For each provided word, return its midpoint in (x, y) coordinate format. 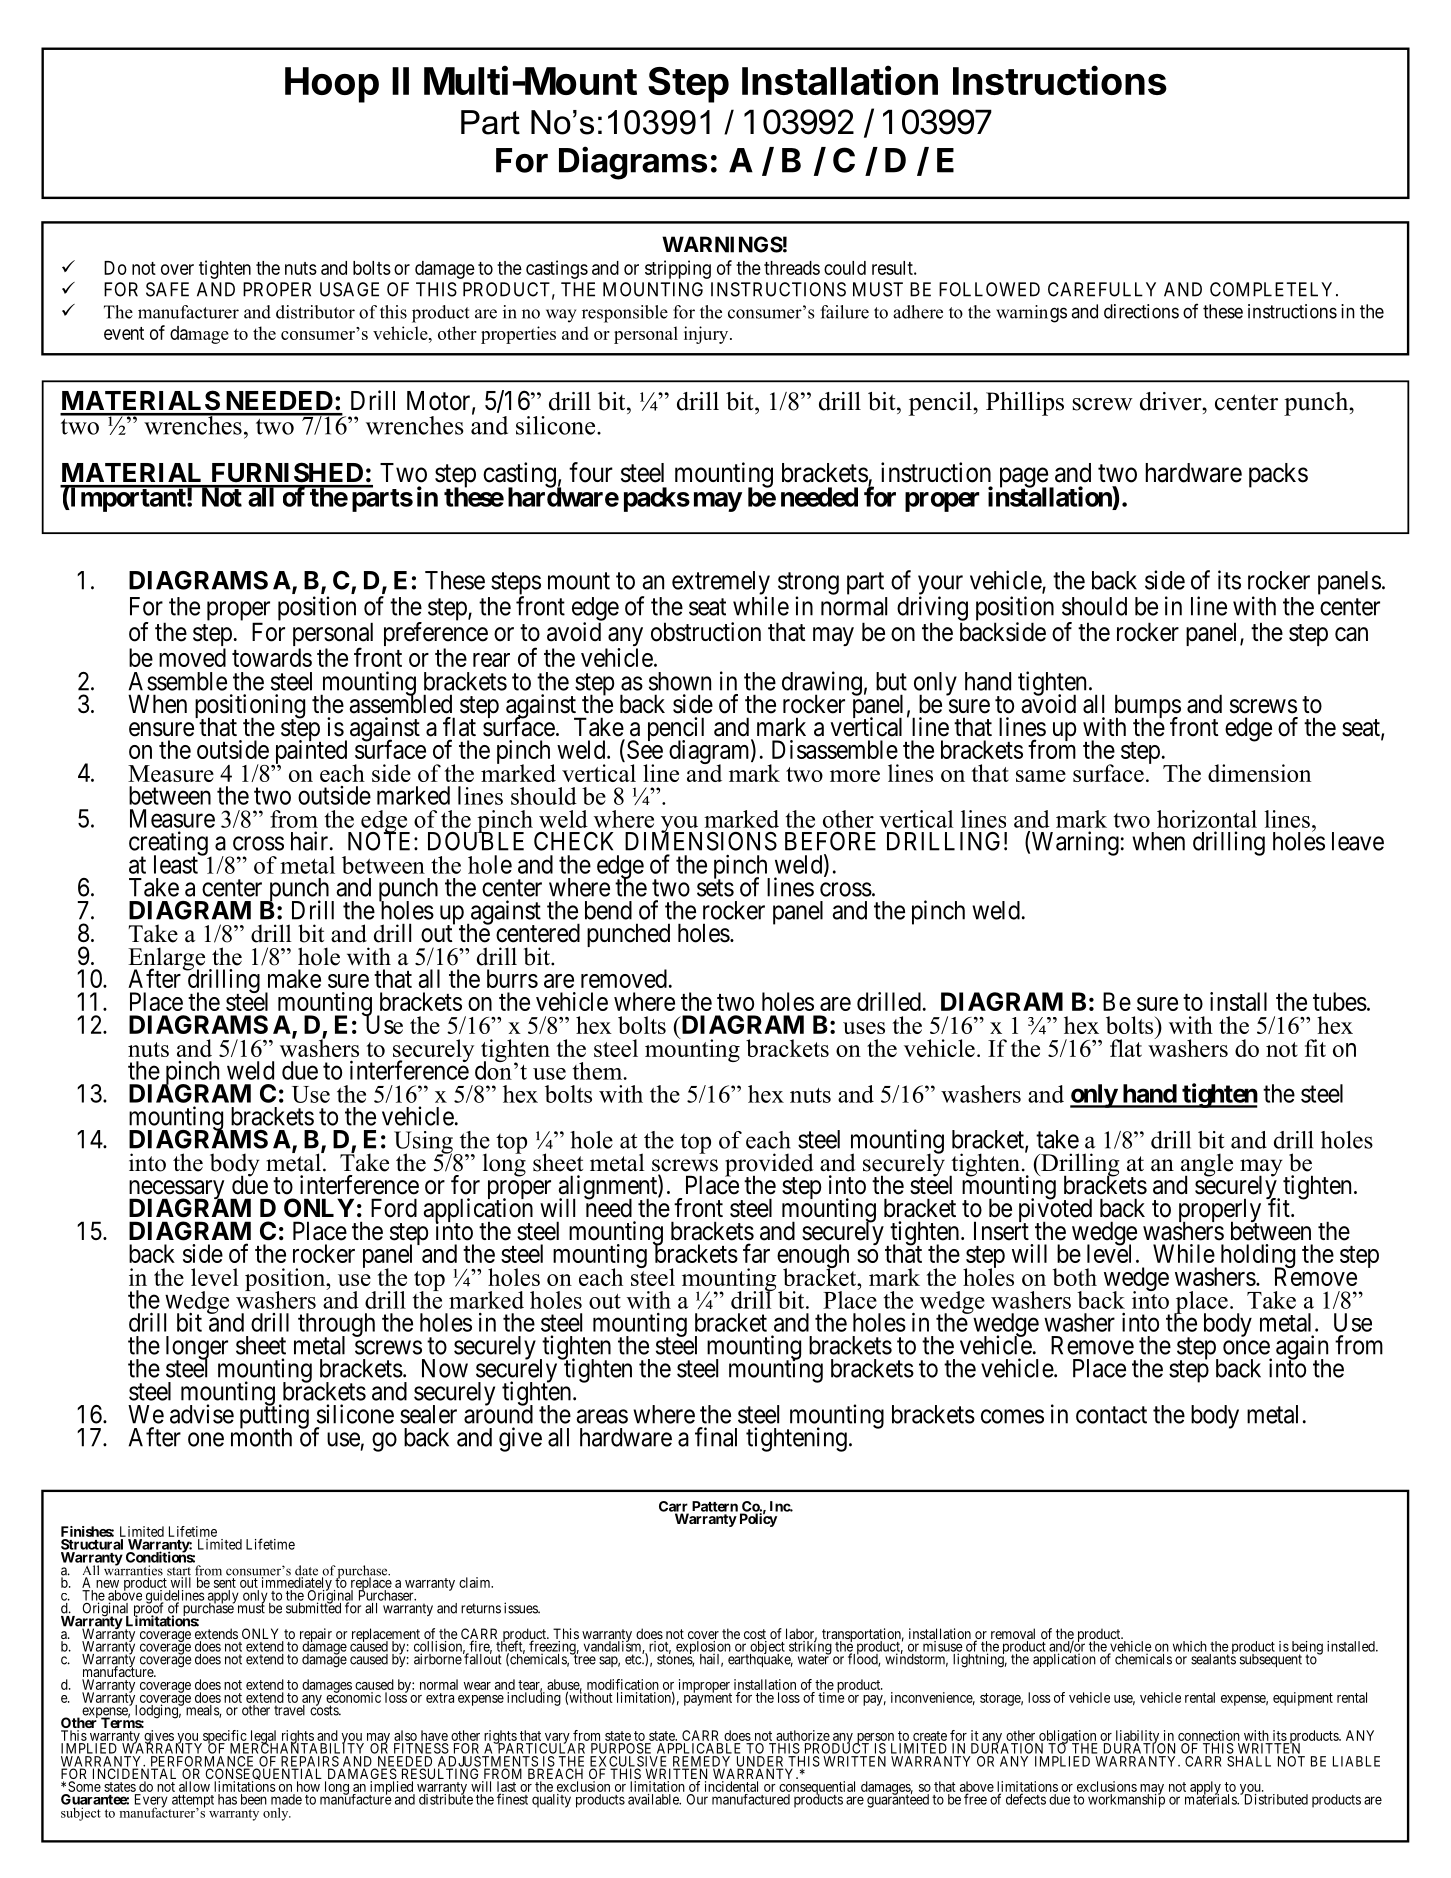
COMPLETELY (1273, 289)
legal (263, 1738)
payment (708, 1699)
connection (1209, 1735)
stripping (678, 269)
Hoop (332, 85)
